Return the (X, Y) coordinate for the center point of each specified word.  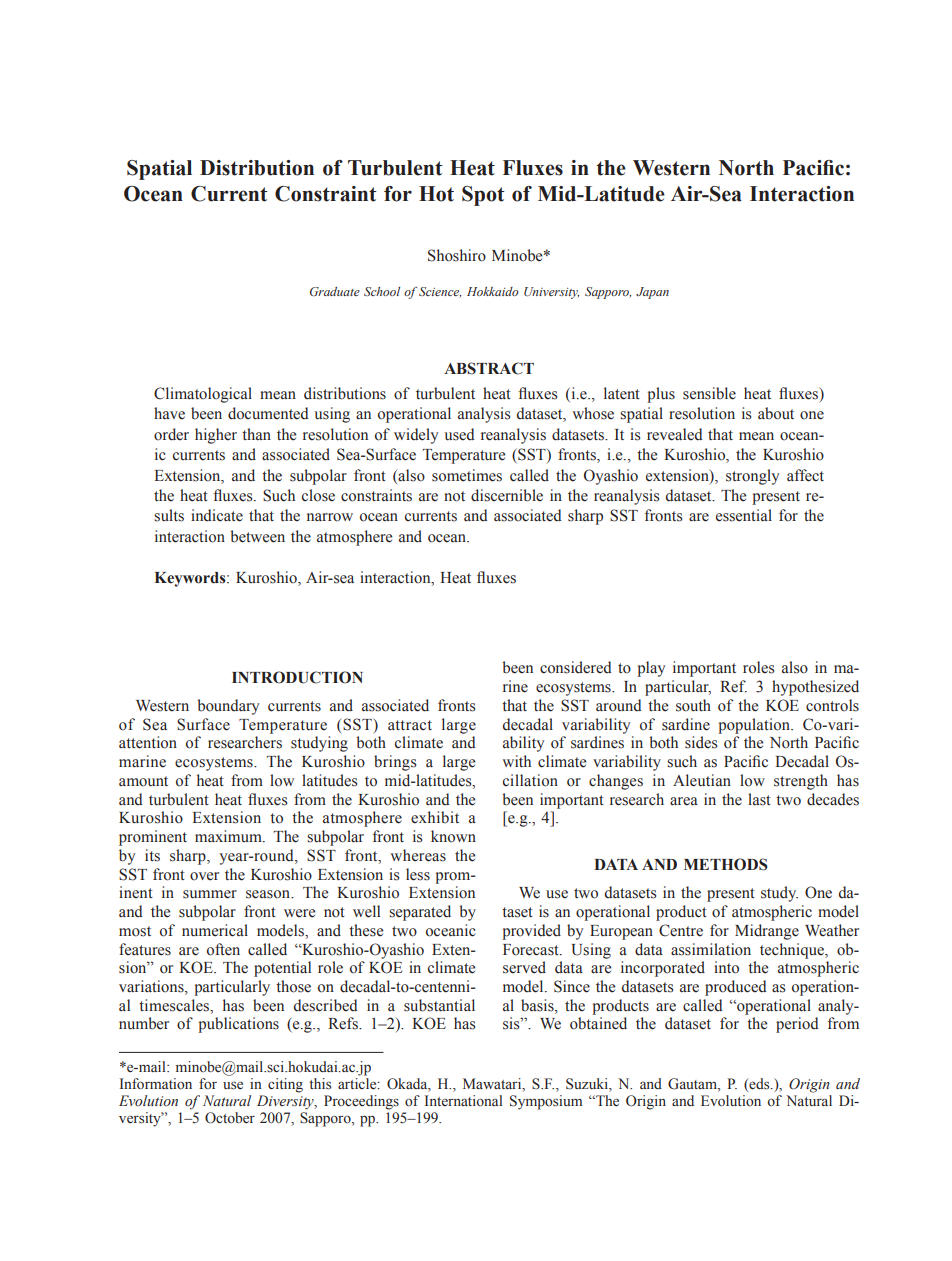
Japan (652, 293)
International (463, 1100)
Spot (483, 196)
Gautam (693, 1085)
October (230, 1118)
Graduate (335, 291)
